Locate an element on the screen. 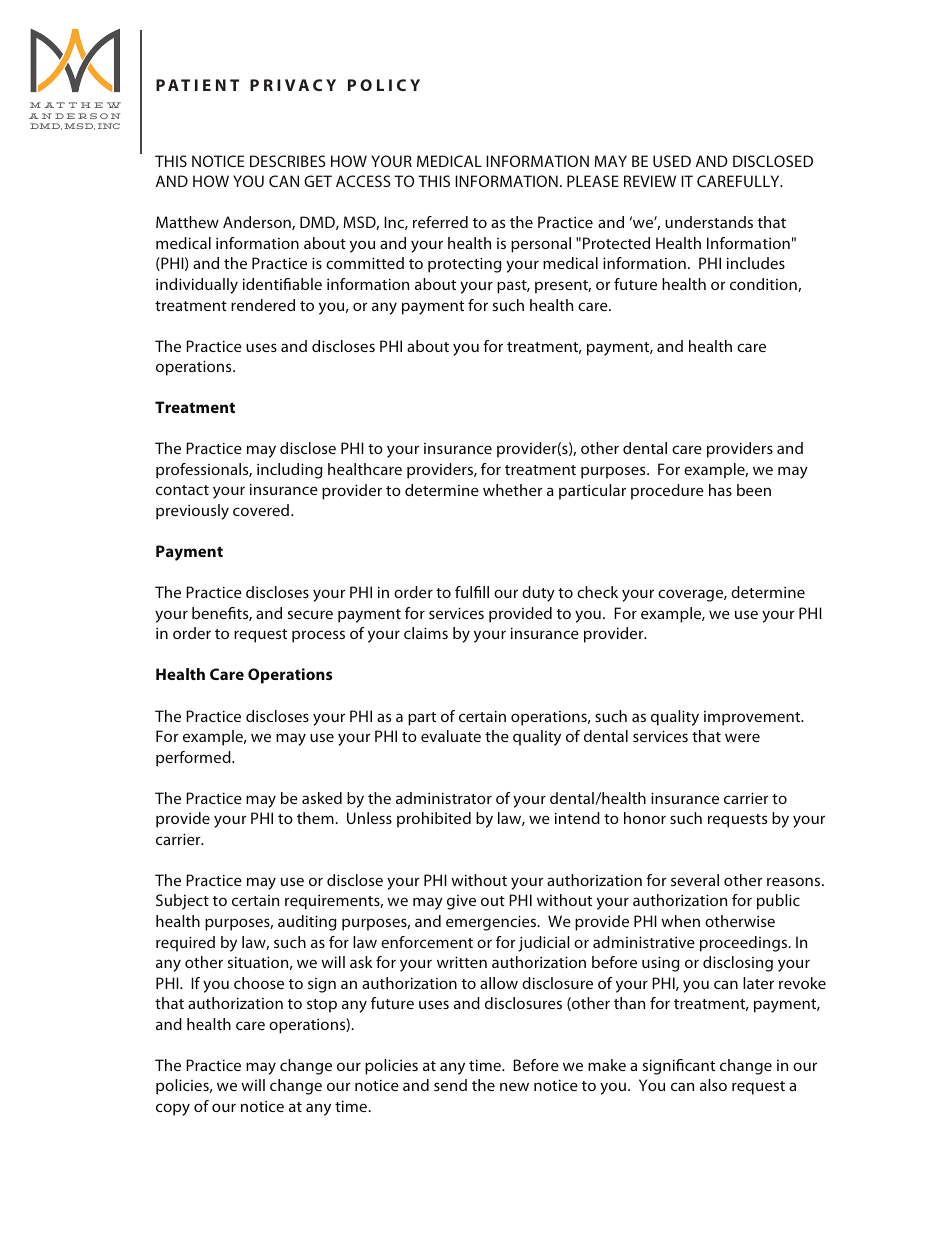 This screenshot has height=1233, width=952. performed is located at coordinates (194, 759).
